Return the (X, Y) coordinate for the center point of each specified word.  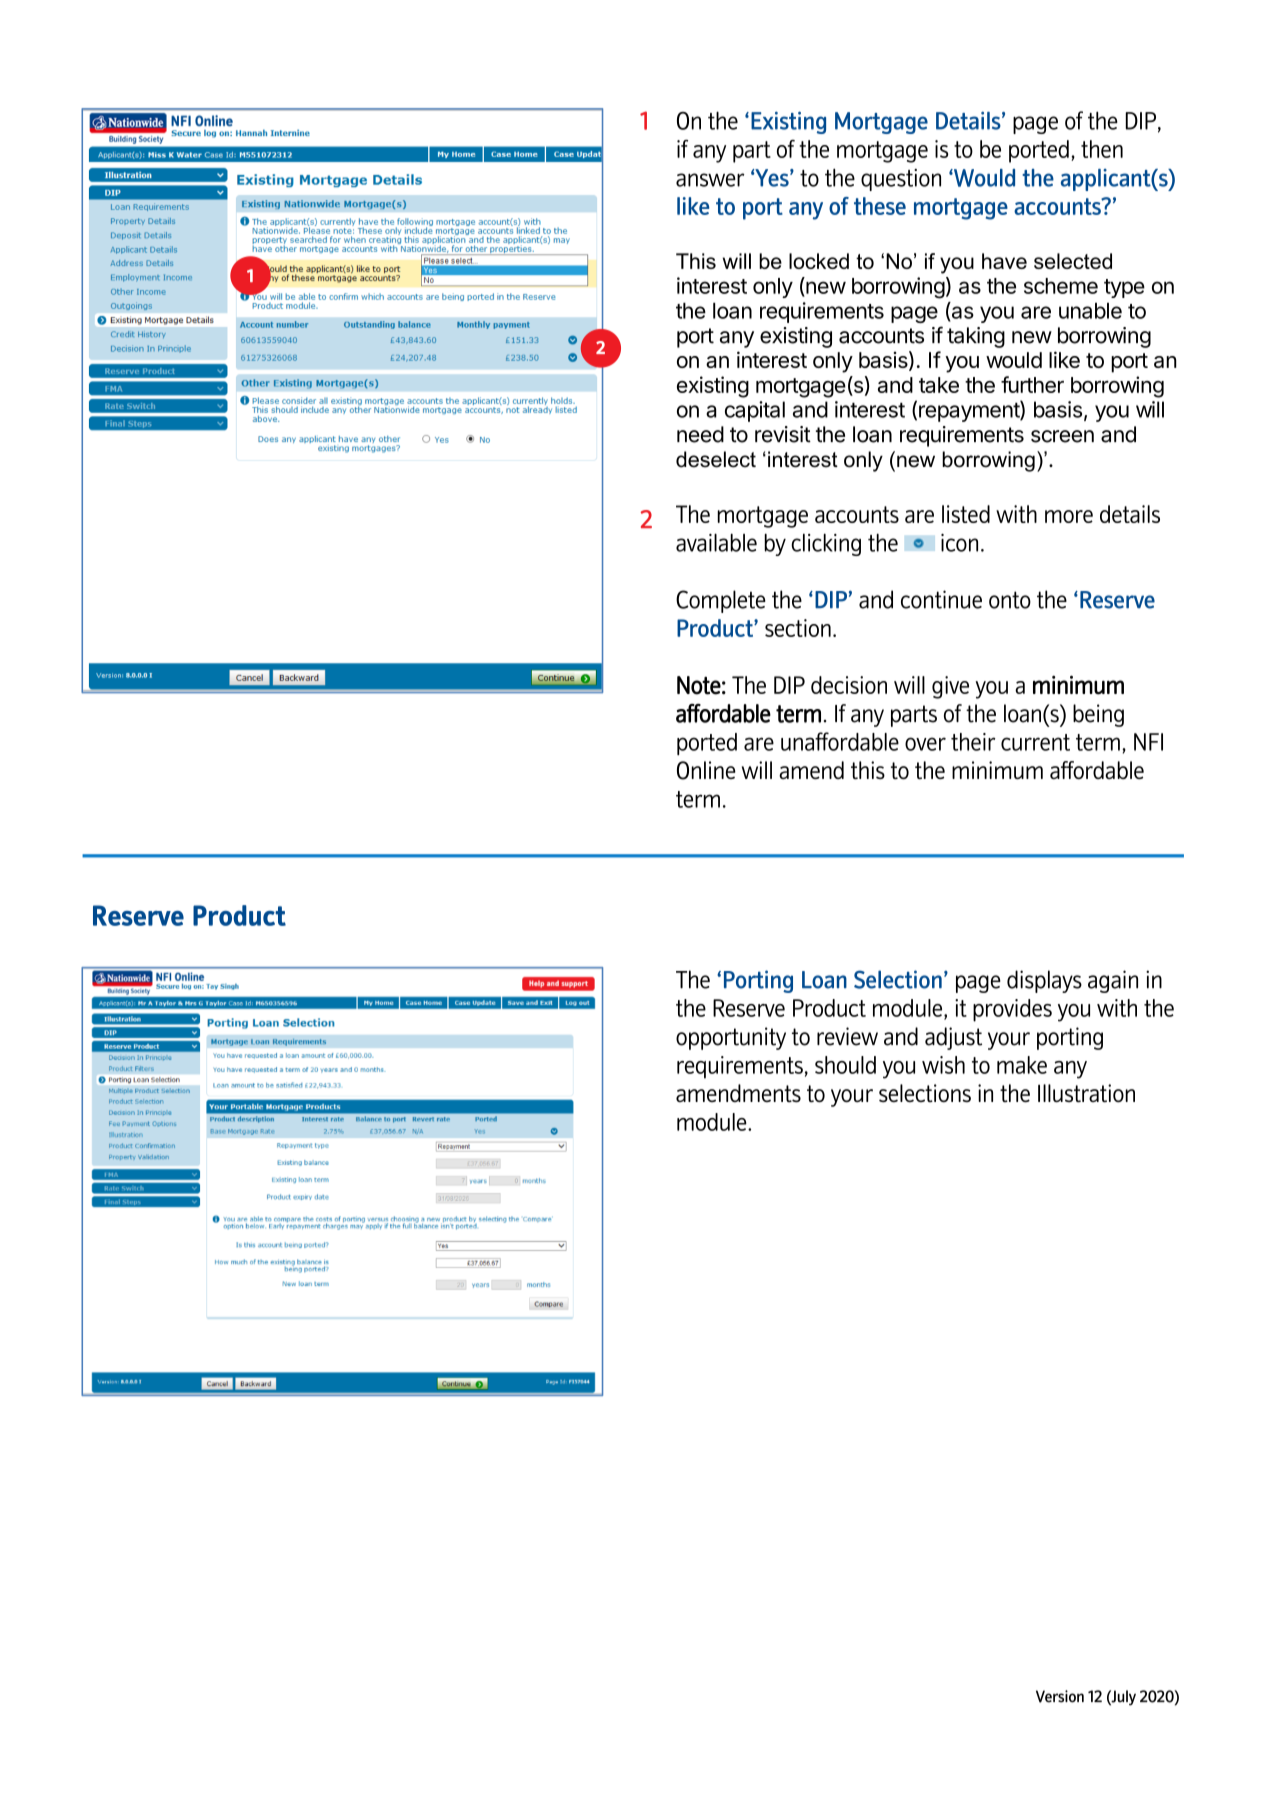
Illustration (1086, 1093)
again (1113, 981)
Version (1060, 1696)
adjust (953, 1038)
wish (943, 1065)
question (901, 180)
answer (710, 180)
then (1102, 149)
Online (706, 770)
